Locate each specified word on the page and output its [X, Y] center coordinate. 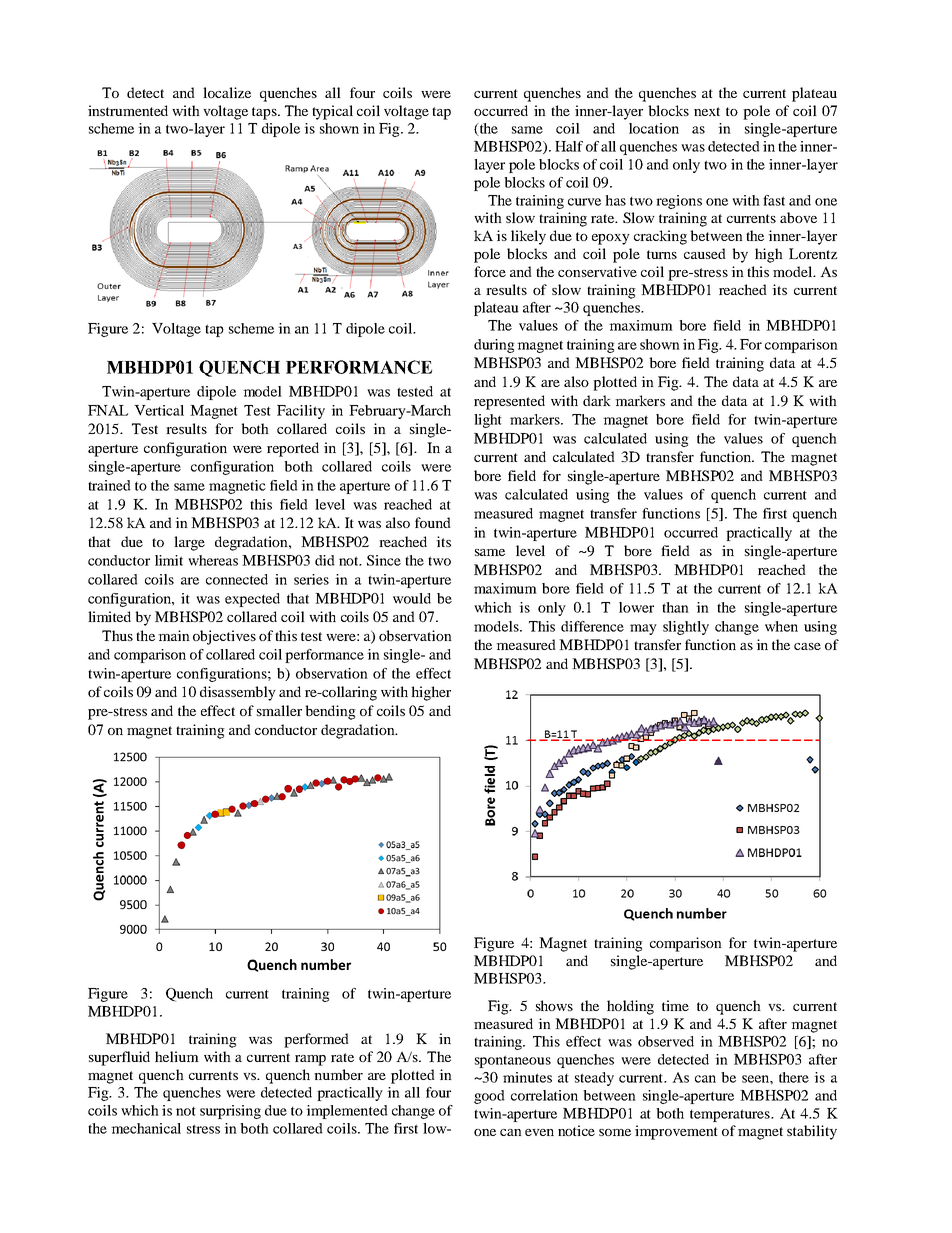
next [707, 111]
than [675, 607]
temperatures [731, 1115]
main [174, 635]
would [412, 598]
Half [569, 146]
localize [227, 92]
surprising [230, 1112]
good [489, 1097]
